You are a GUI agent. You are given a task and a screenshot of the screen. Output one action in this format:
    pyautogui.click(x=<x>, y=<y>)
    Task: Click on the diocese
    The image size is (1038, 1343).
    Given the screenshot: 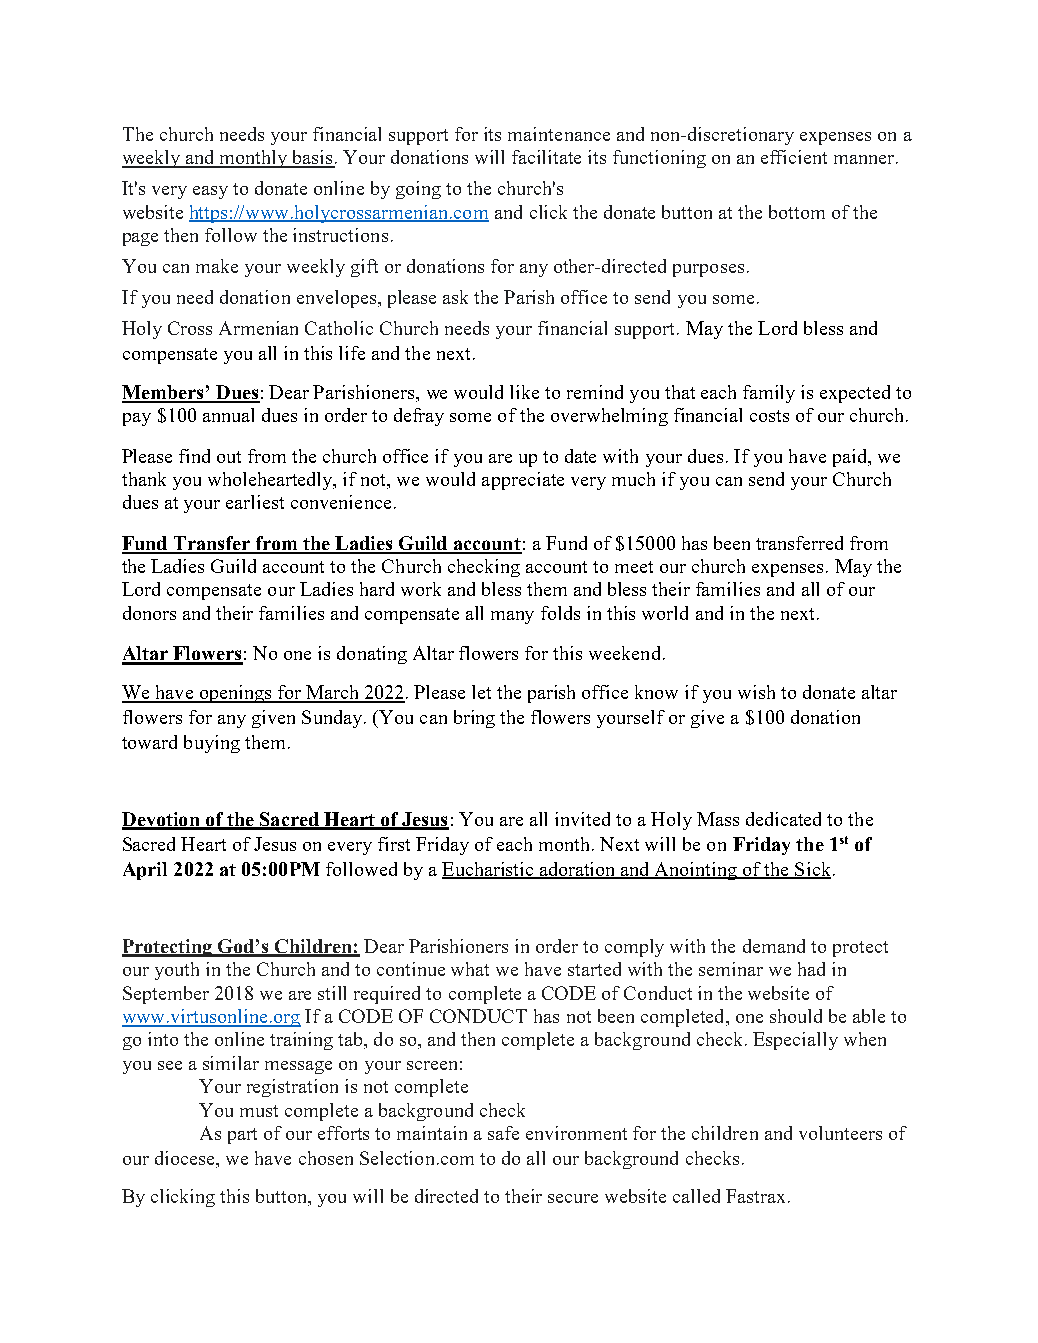 What is the action you would take?
    pyautogui.click(x=186, y=1159)
